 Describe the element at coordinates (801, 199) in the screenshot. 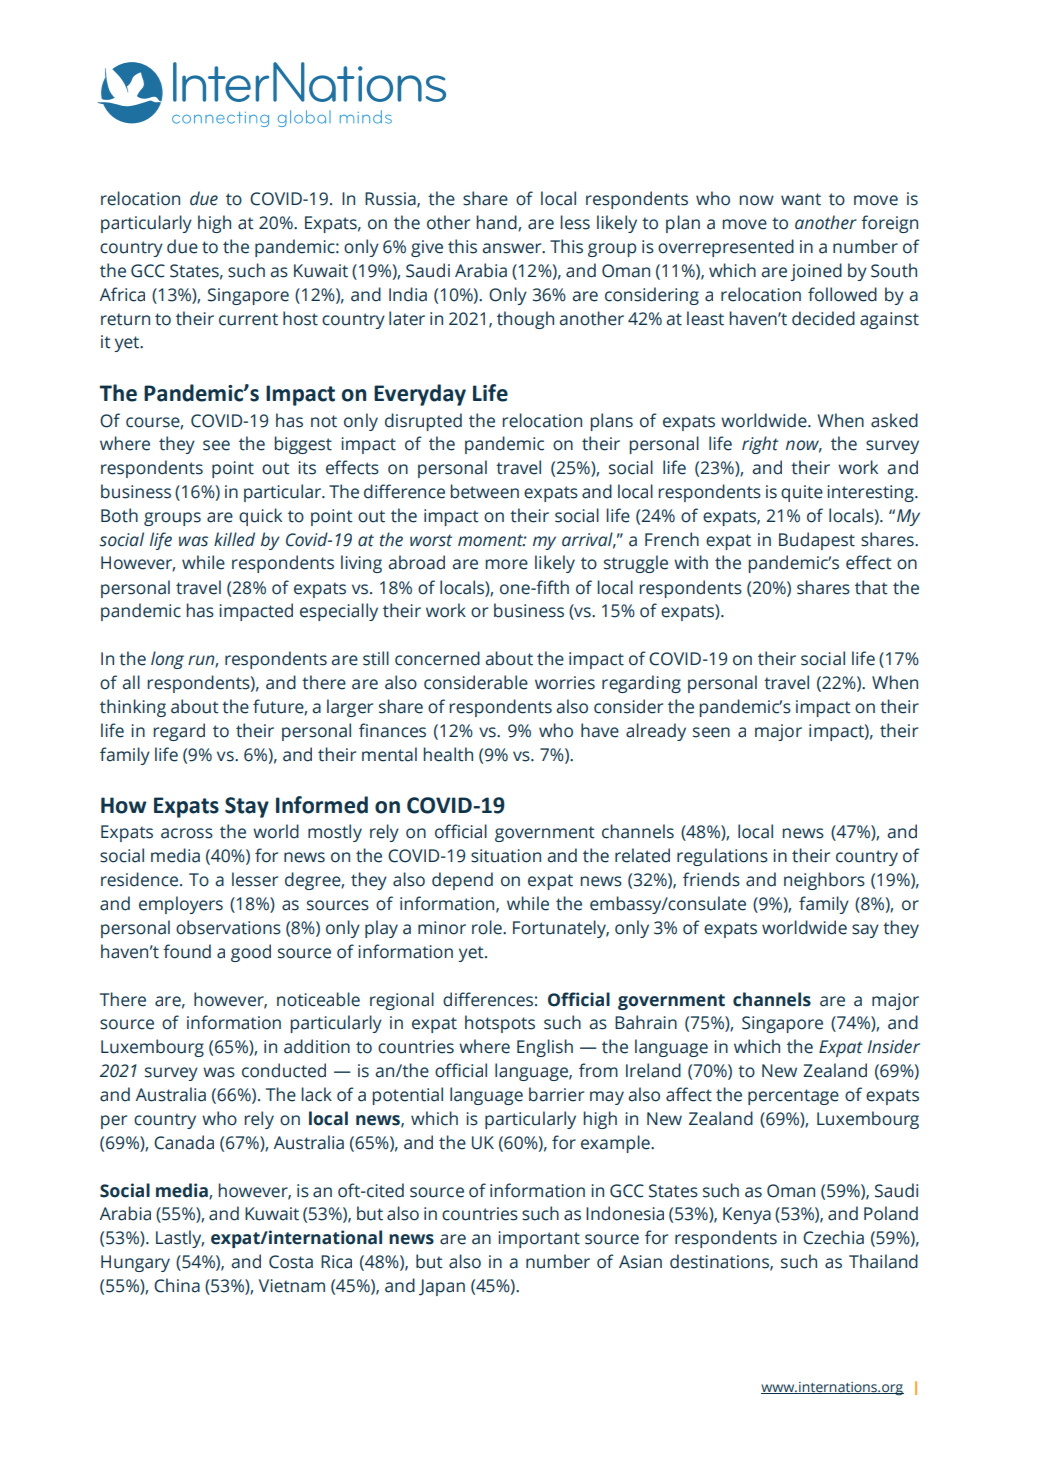

I see `want` at that location.
